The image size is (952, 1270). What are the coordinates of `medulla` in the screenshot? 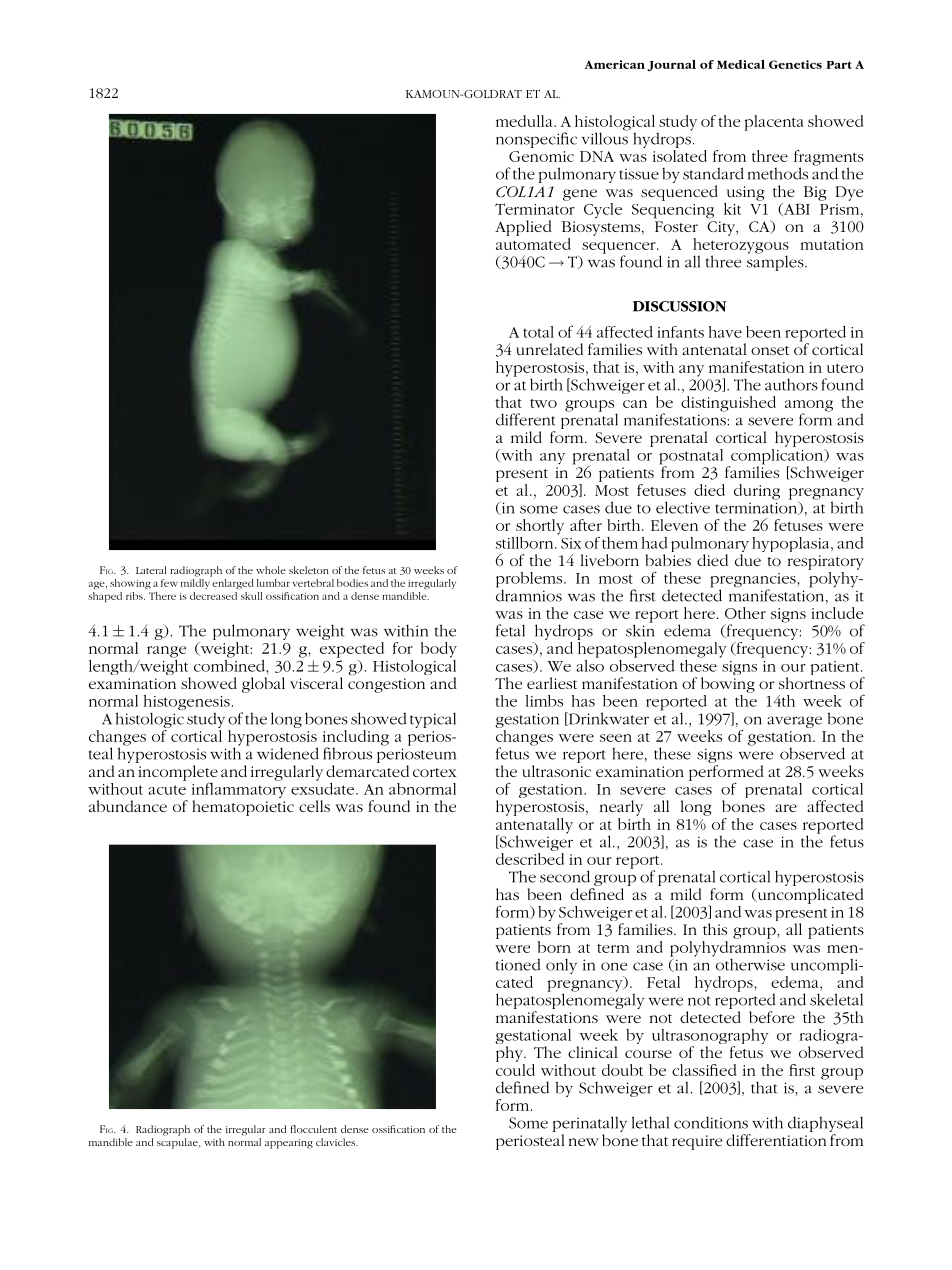 It's located at (525, 121).
